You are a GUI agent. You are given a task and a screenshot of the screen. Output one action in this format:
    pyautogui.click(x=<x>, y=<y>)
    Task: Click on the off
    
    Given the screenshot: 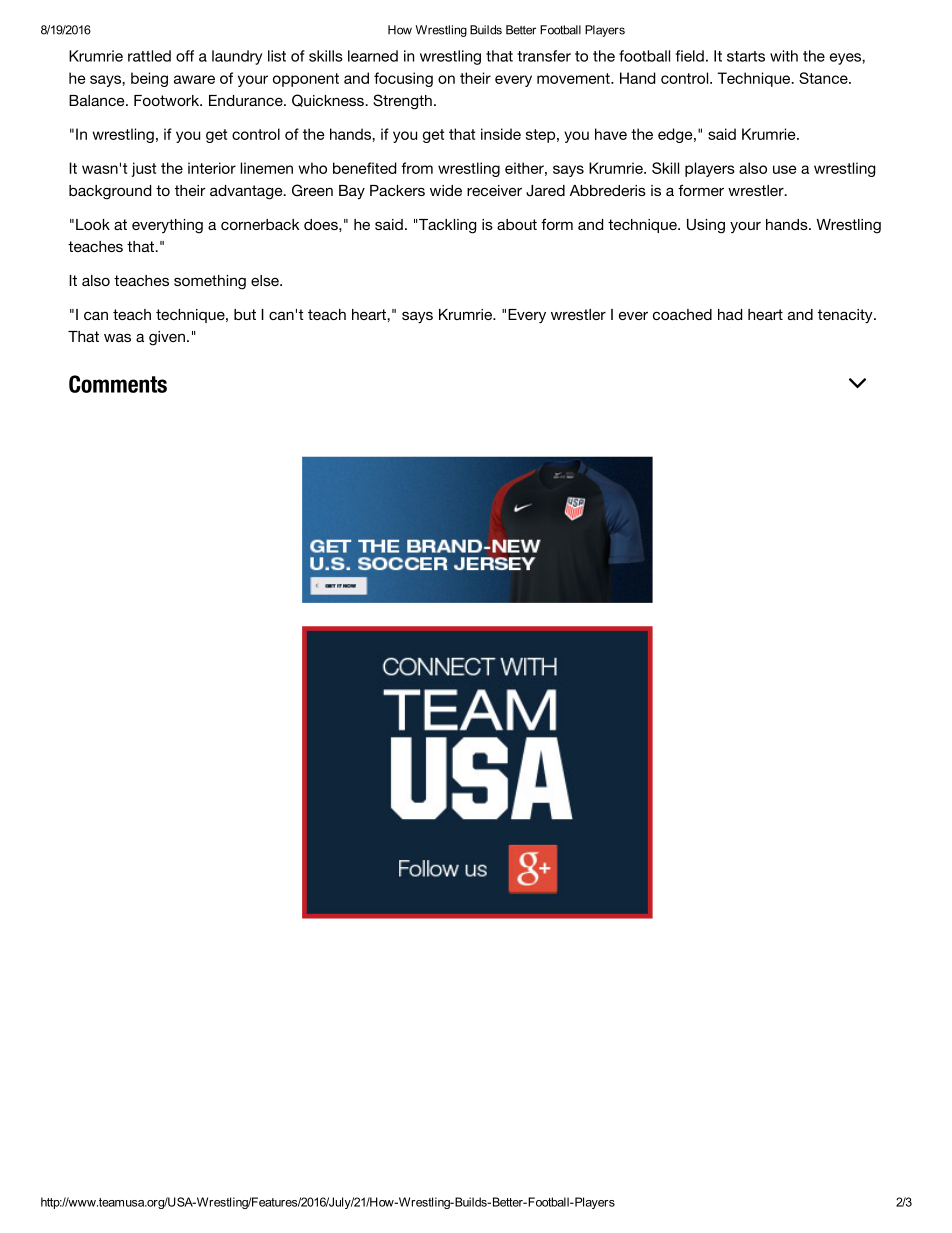 What is the action you would take?
    pyautogui.click(x=185, y=56)
